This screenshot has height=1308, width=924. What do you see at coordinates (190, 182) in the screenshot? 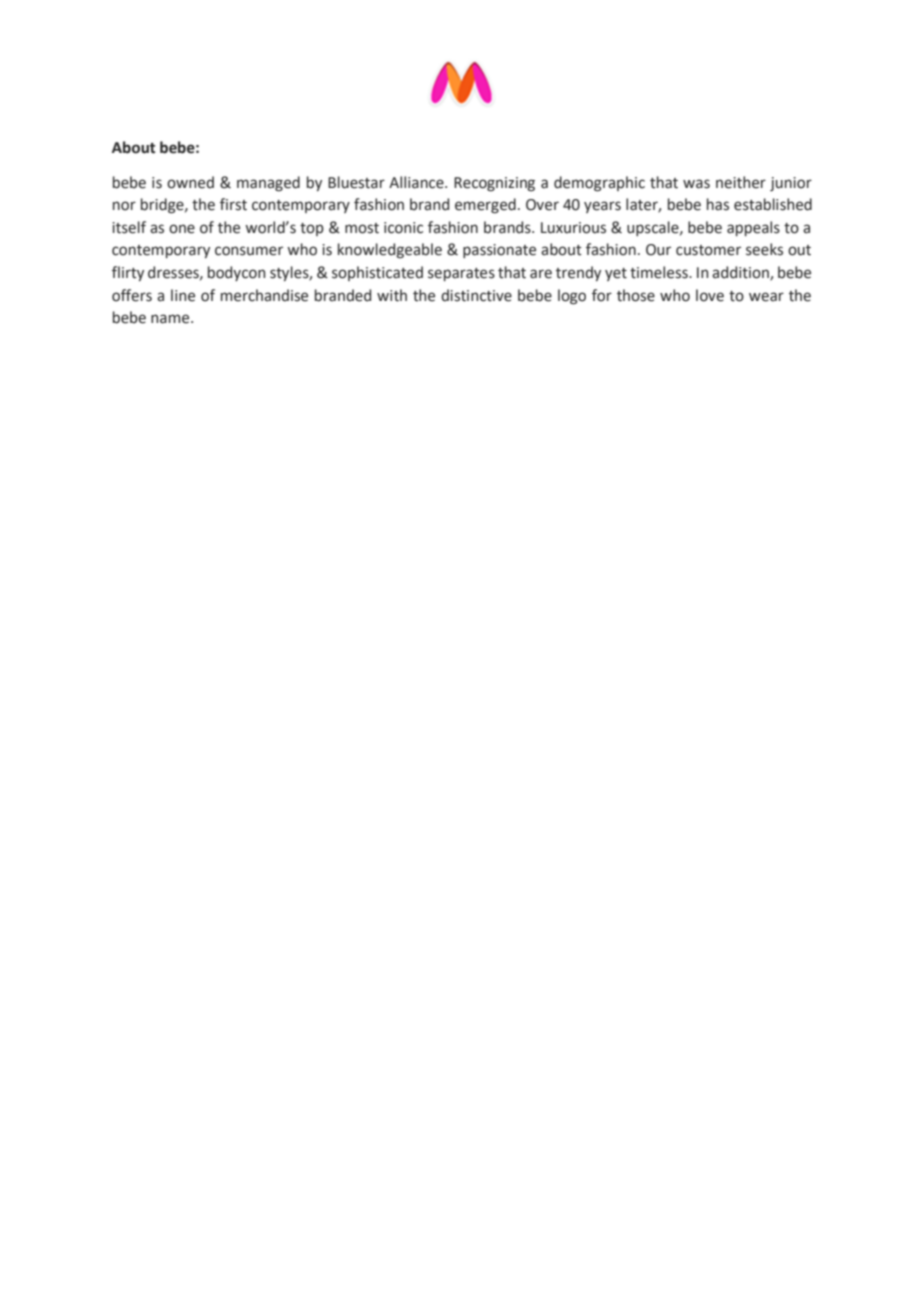
I see `owned` at bounding box center [190, 182].
